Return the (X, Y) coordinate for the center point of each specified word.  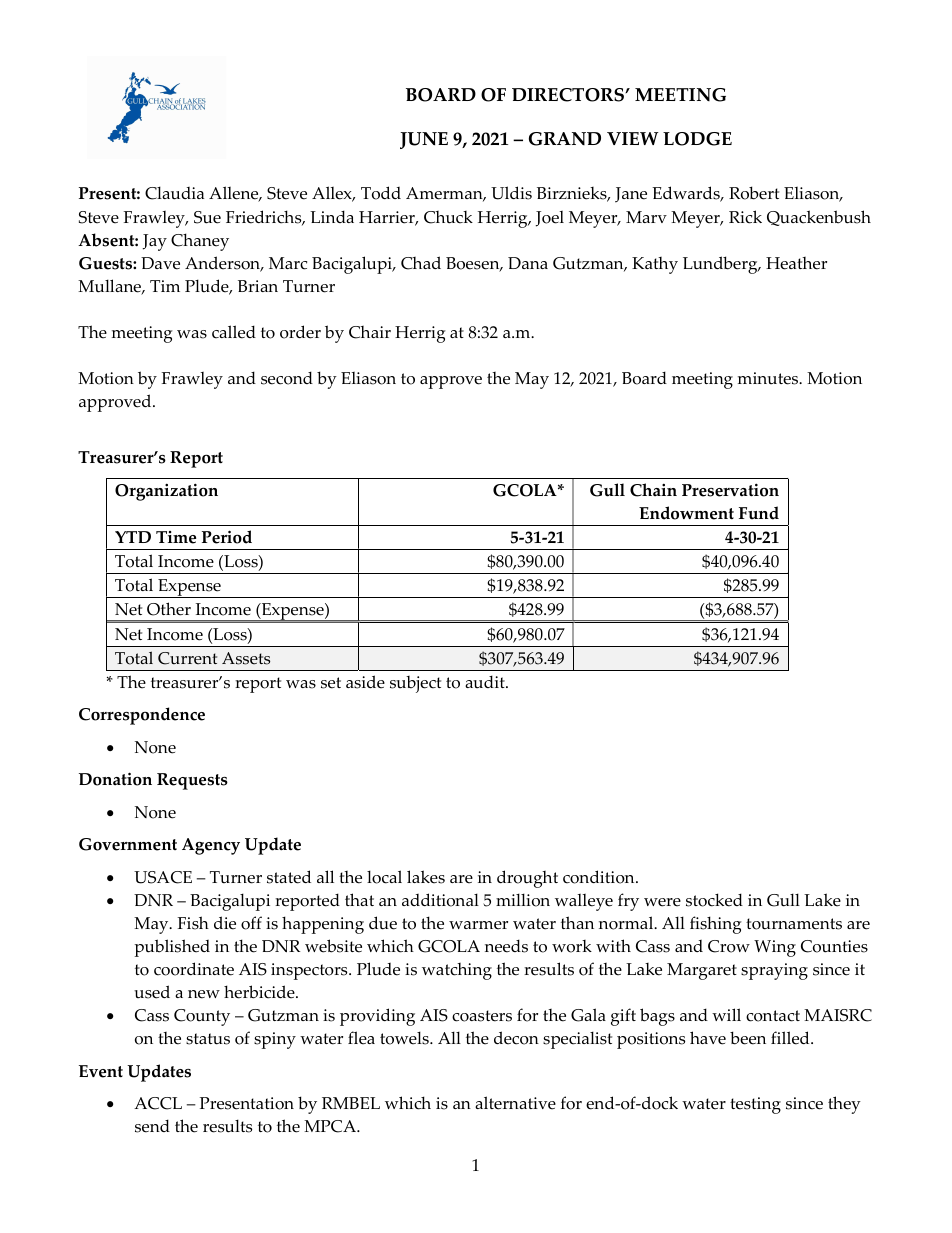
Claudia (174, 193)
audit (486, 682)
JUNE (424, 140)
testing (755, 1105)
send (152, 1126)
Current (187, 658)
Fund (759, 513)
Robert (754, 193)
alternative (515, 1103)
